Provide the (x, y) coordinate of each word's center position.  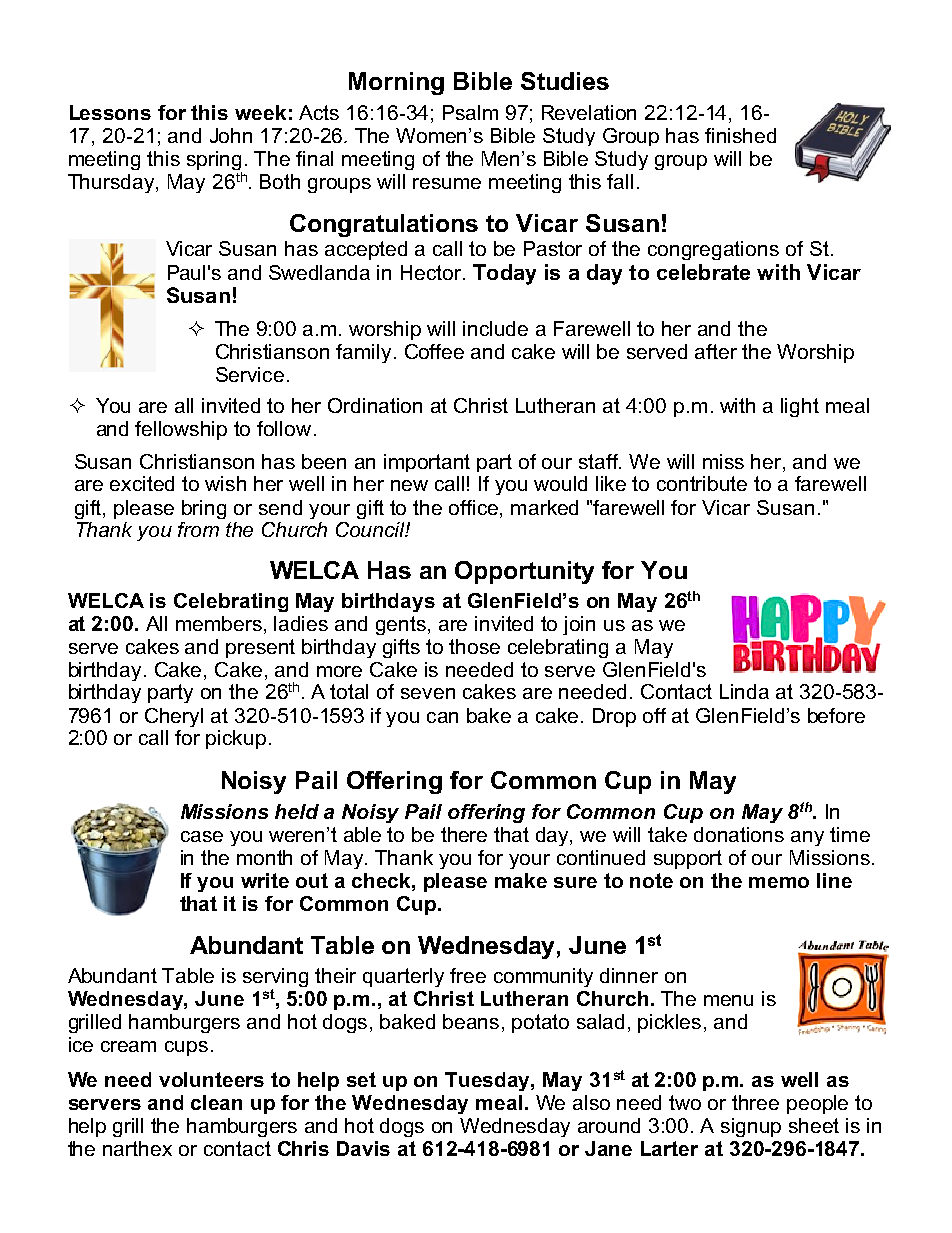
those (474, 646)
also (591, 1102)
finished (740, 135)
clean (216, 1102)
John (231, 135)
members (219, 623)
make (521, 880)
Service (250, 374)
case (202, 836)
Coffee (434, 351)
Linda (744, 691)
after (716, 351)
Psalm (470, 112)
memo (779, 882)
